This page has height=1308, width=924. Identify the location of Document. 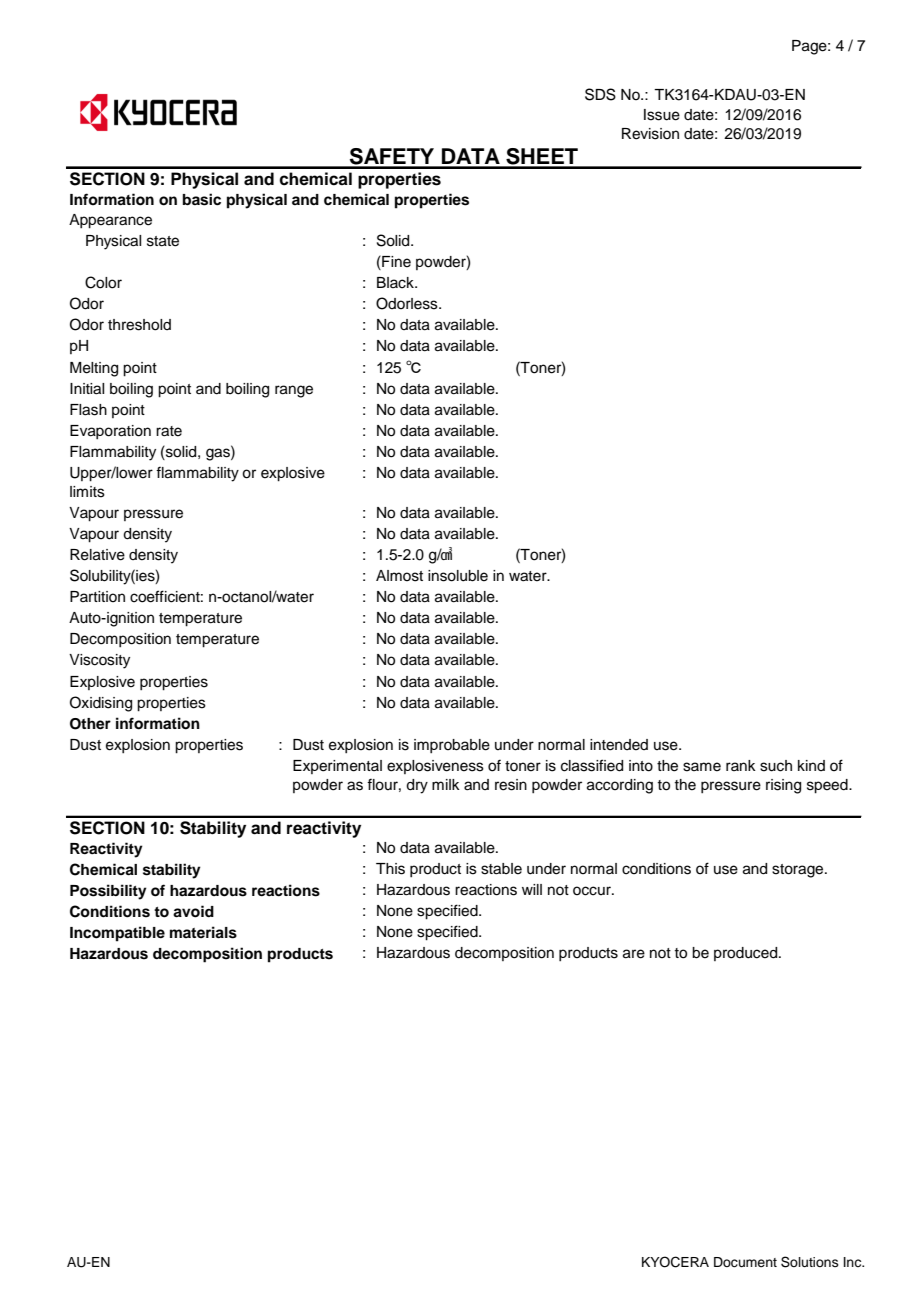
(745, 1262).
